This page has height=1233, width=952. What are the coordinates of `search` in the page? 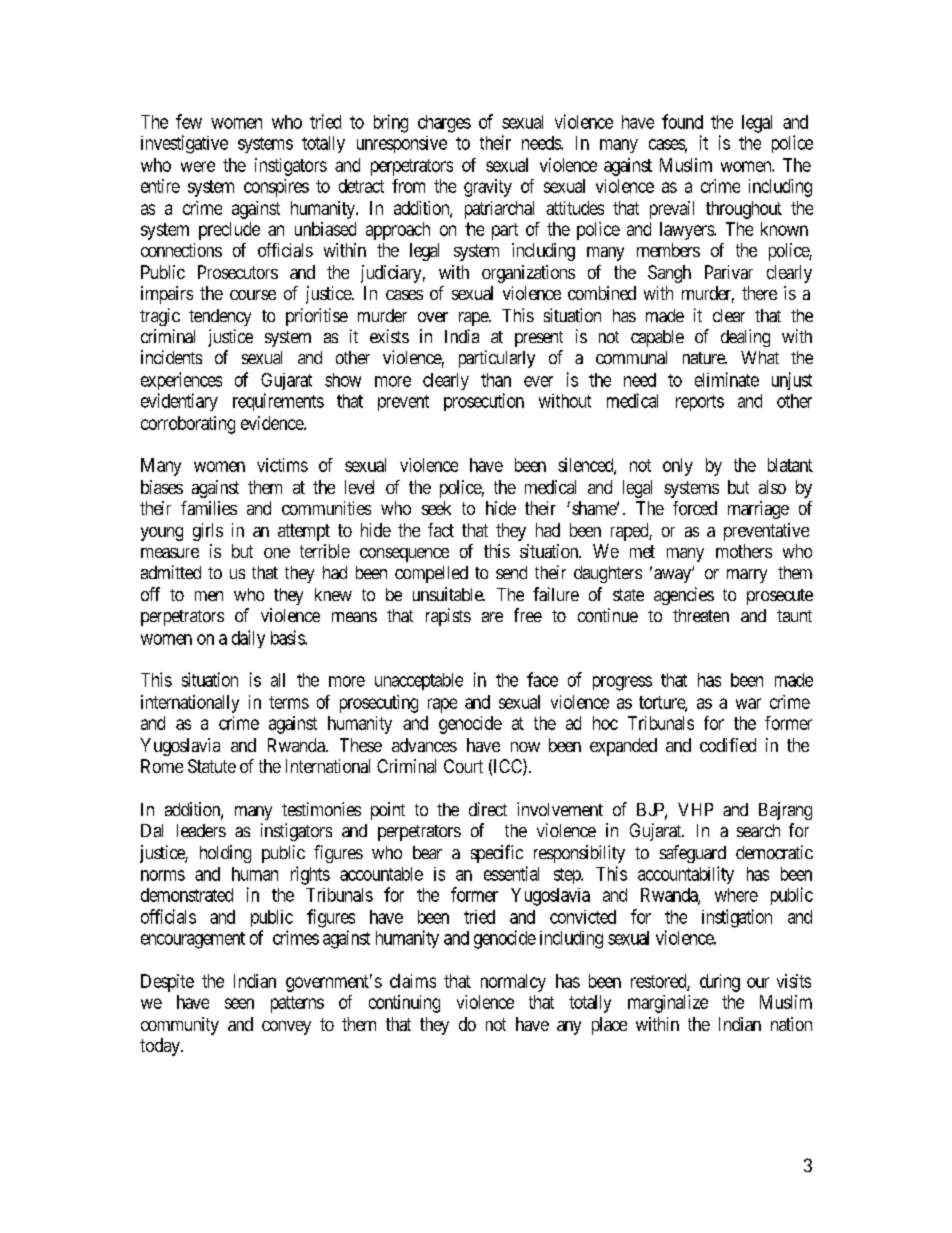 It's located at (758, 830).
